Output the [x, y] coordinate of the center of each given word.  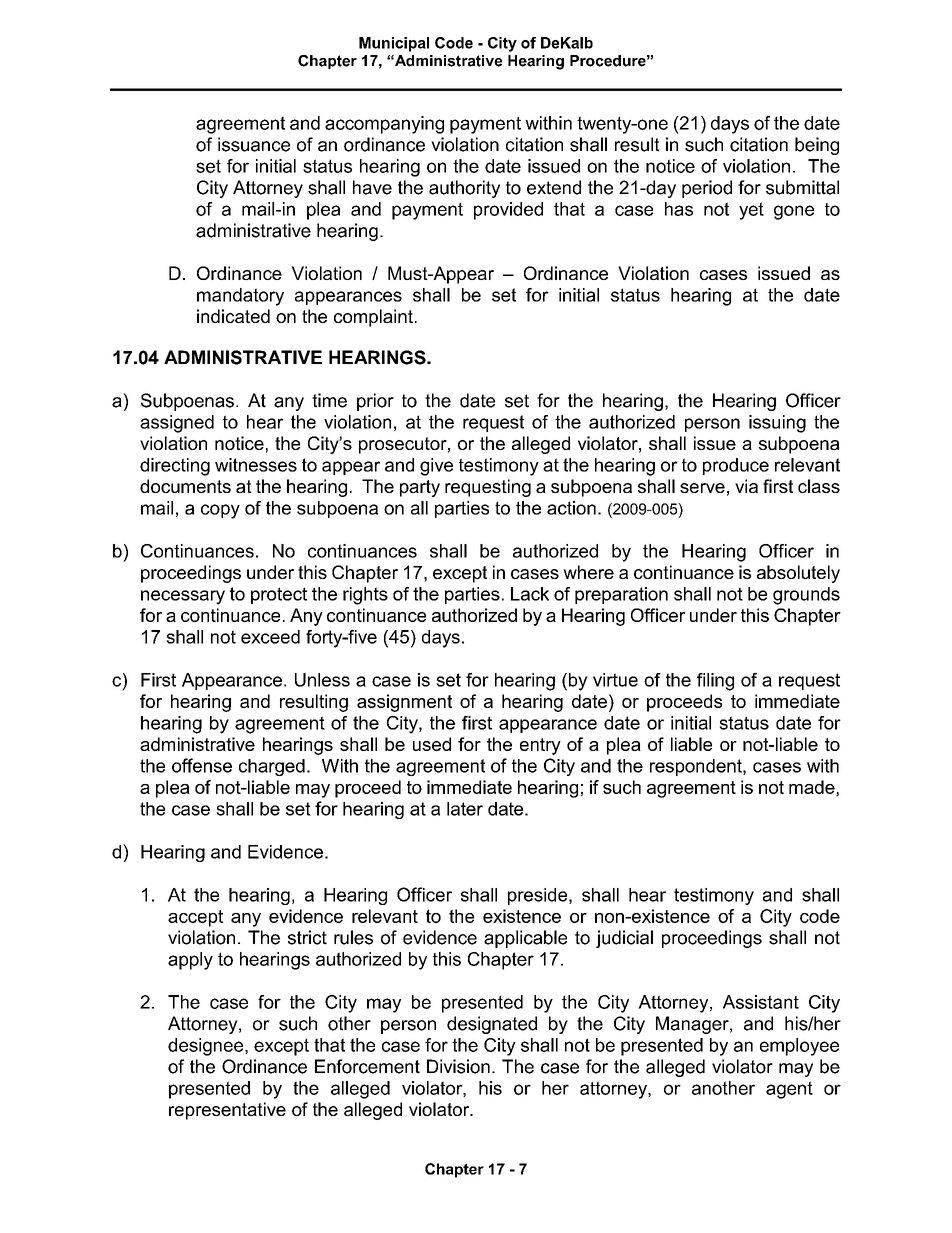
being [817, 146]
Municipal [394, 44]
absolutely [798, 574]
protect [279, 595]
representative [227, 1111]
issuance [254, 144]
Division [458, 1066]
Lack [530, 594]
